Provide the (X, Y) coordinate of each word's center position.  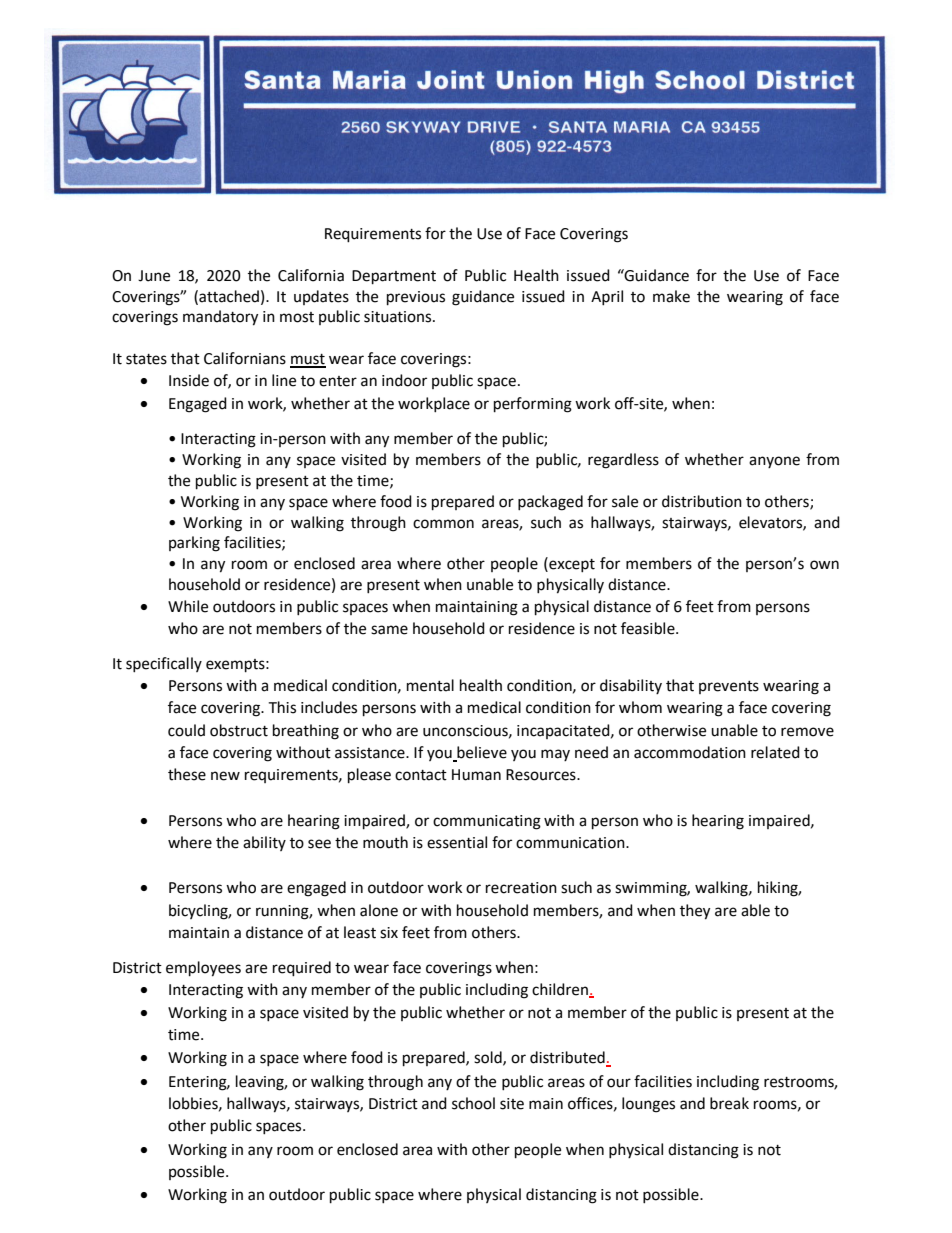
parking (194, 544)
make (671, 296)
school (473, 1103)
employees (203, 969)
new (225, 776)
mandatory (220, 318)
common (443, 524)
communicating (487, 822)
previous (416, 298)
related (775, 752)
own (824, 565)
